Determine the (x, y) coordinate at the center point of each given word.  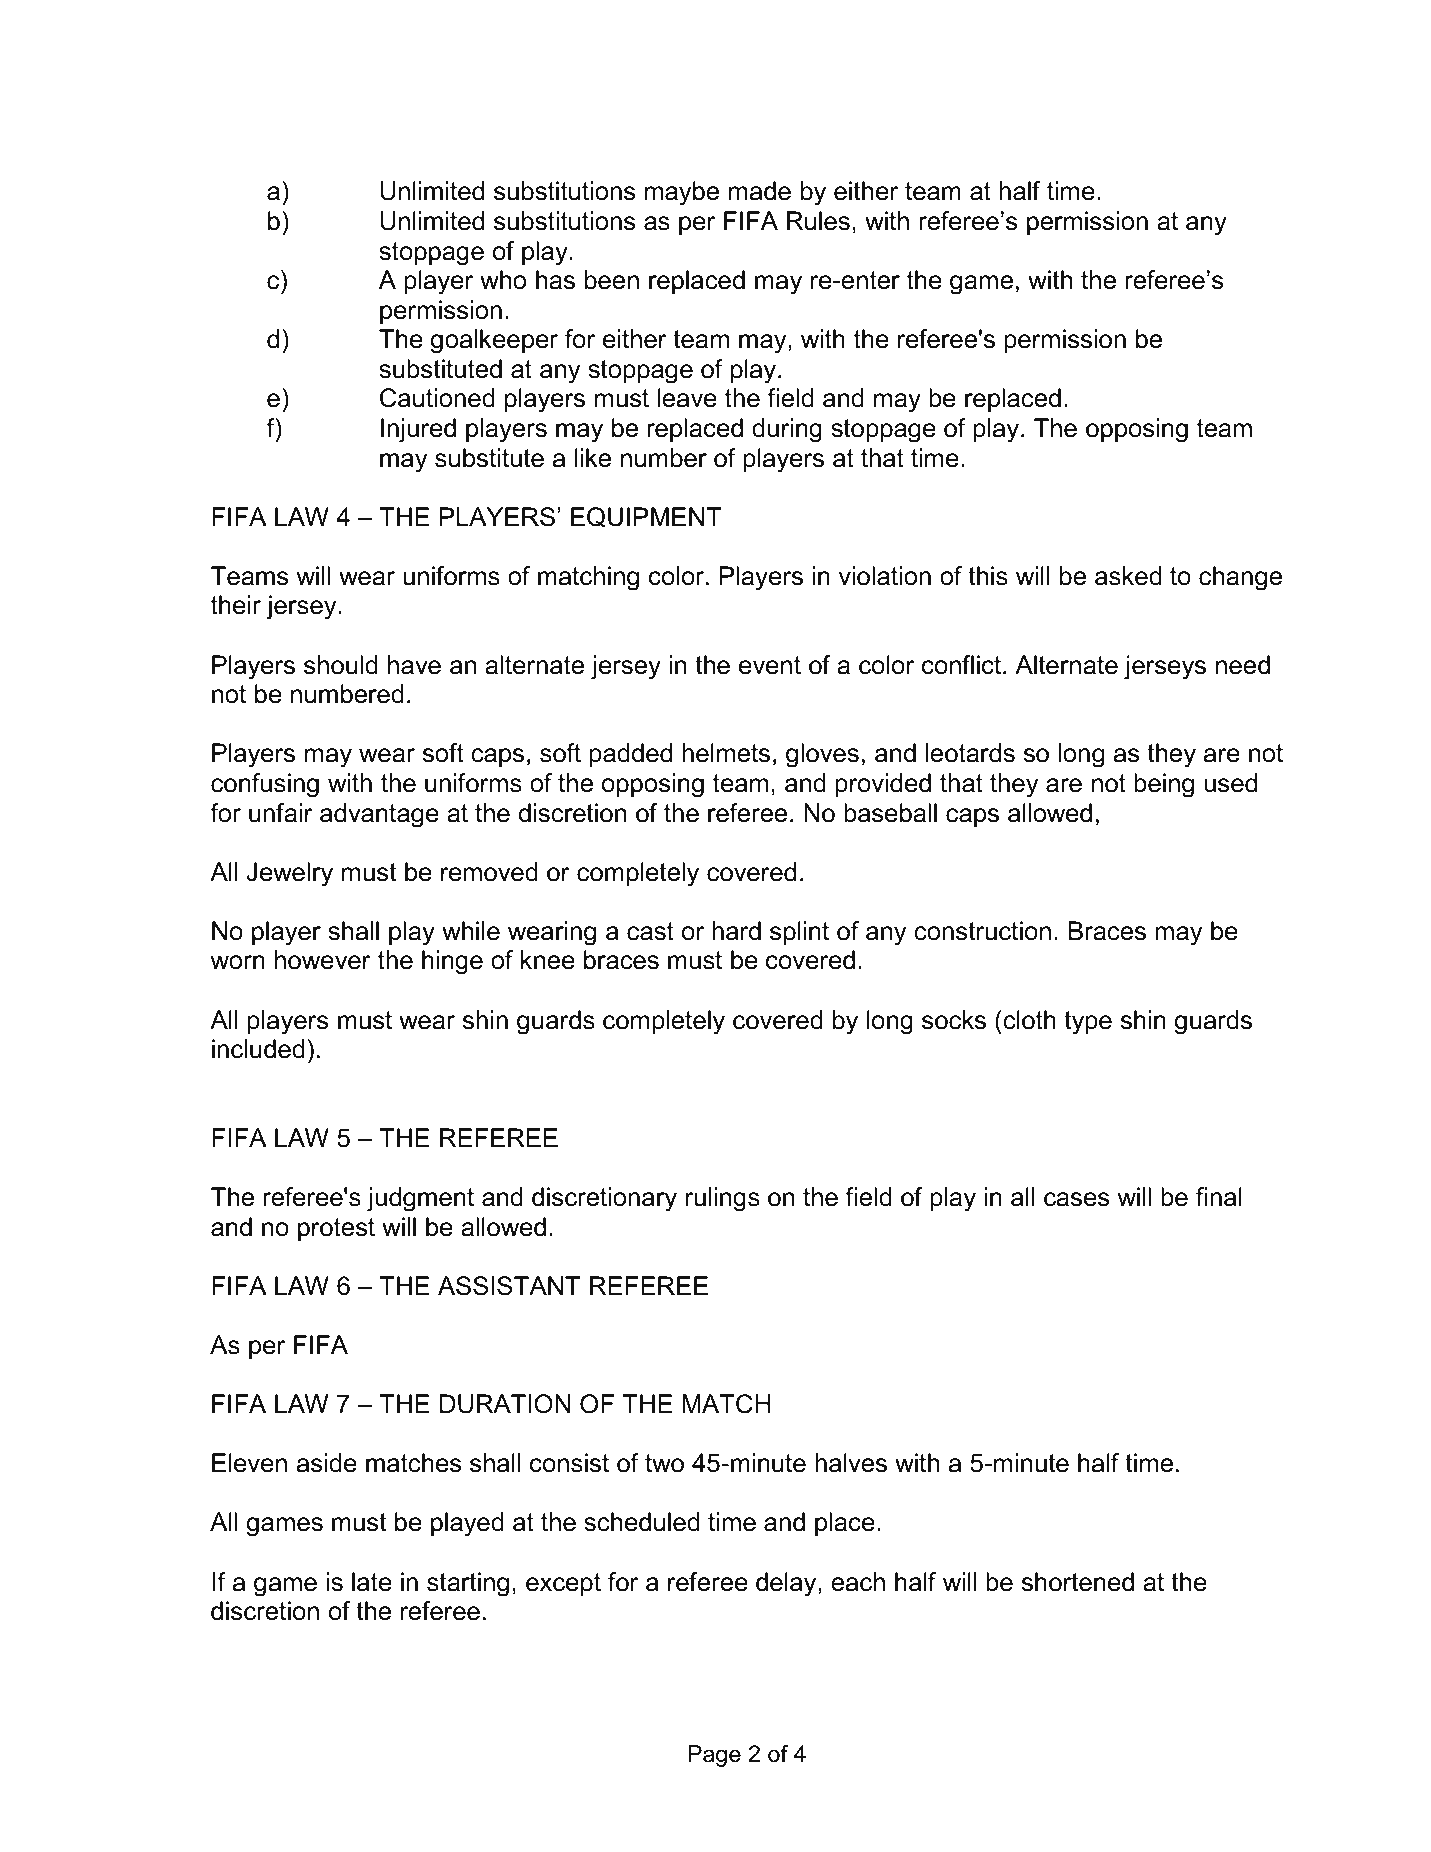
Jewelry (289, 874)
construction (982, 931)
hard (736, 931)
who (503, 280)
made (760, 191)
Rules (818, 221)
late (372, 1582)
